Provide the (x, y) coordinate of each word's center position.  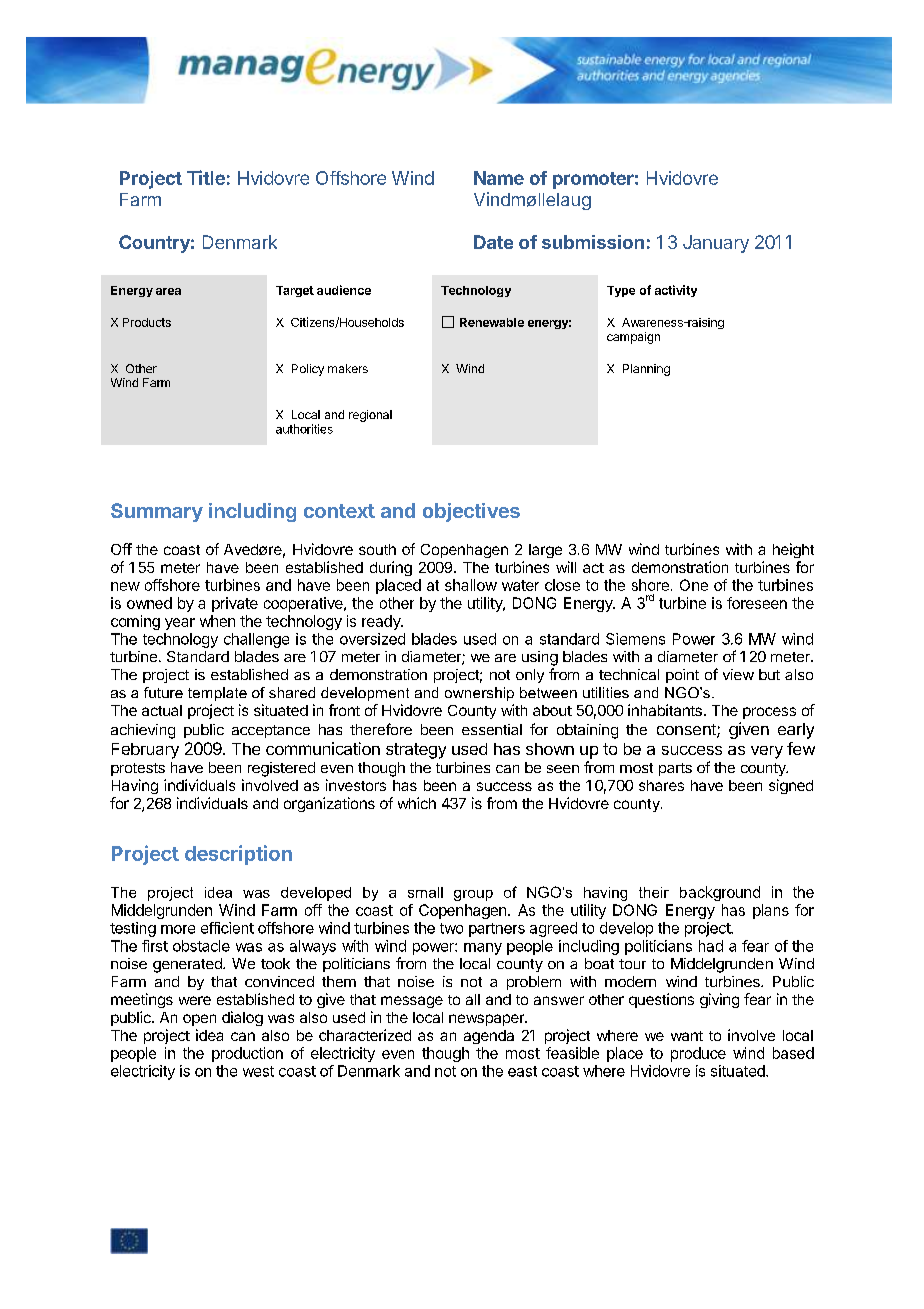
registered (281, 769)
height (793, 550)
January (716, 244)
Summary (157, 512)
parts (675, 769)
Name (499, 178)
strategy (416, 751)
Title (206, 177)
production (247, 1054)
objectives (471, 512)
